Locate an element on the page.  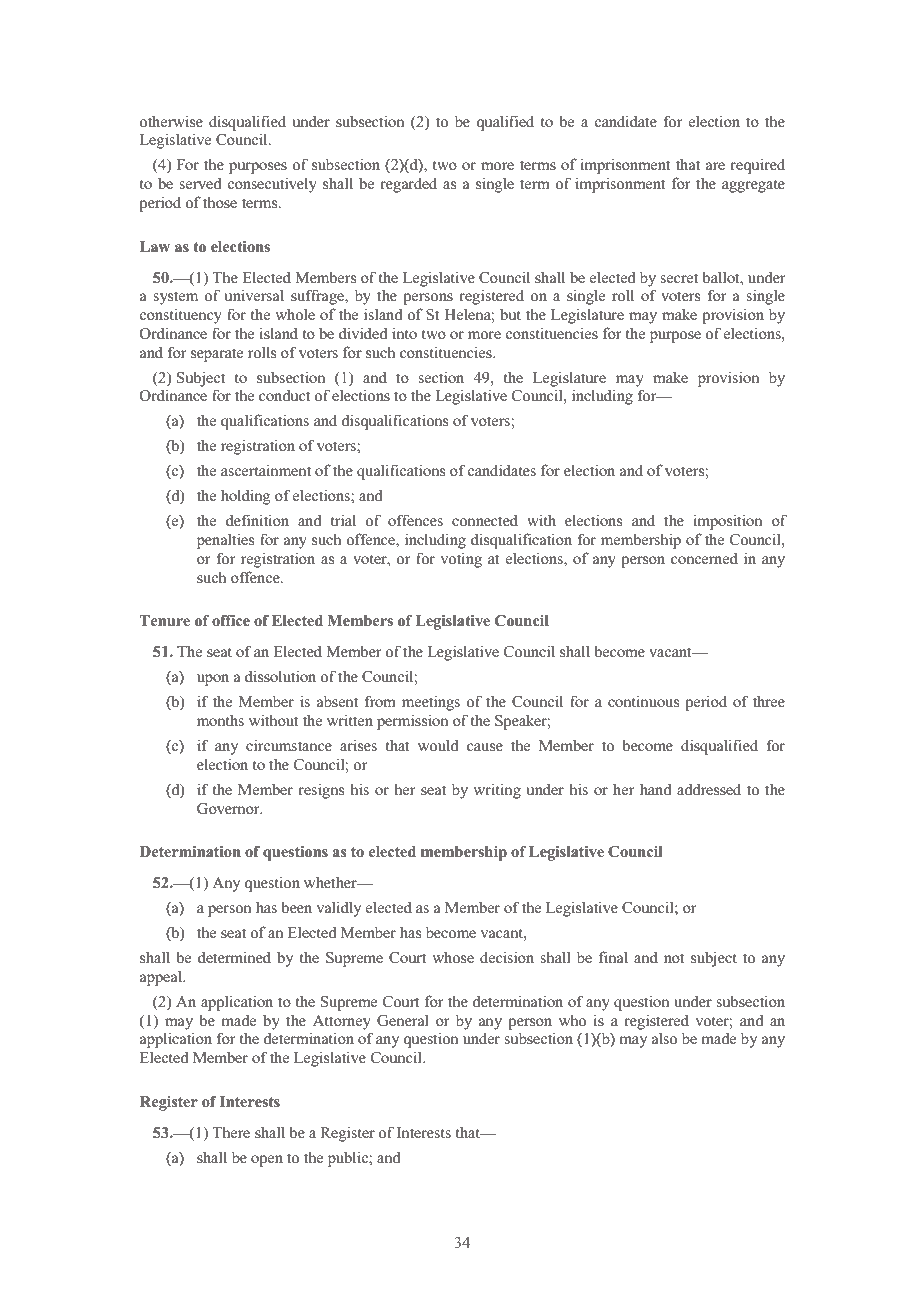
also is located at coordinates (664, 1038).
